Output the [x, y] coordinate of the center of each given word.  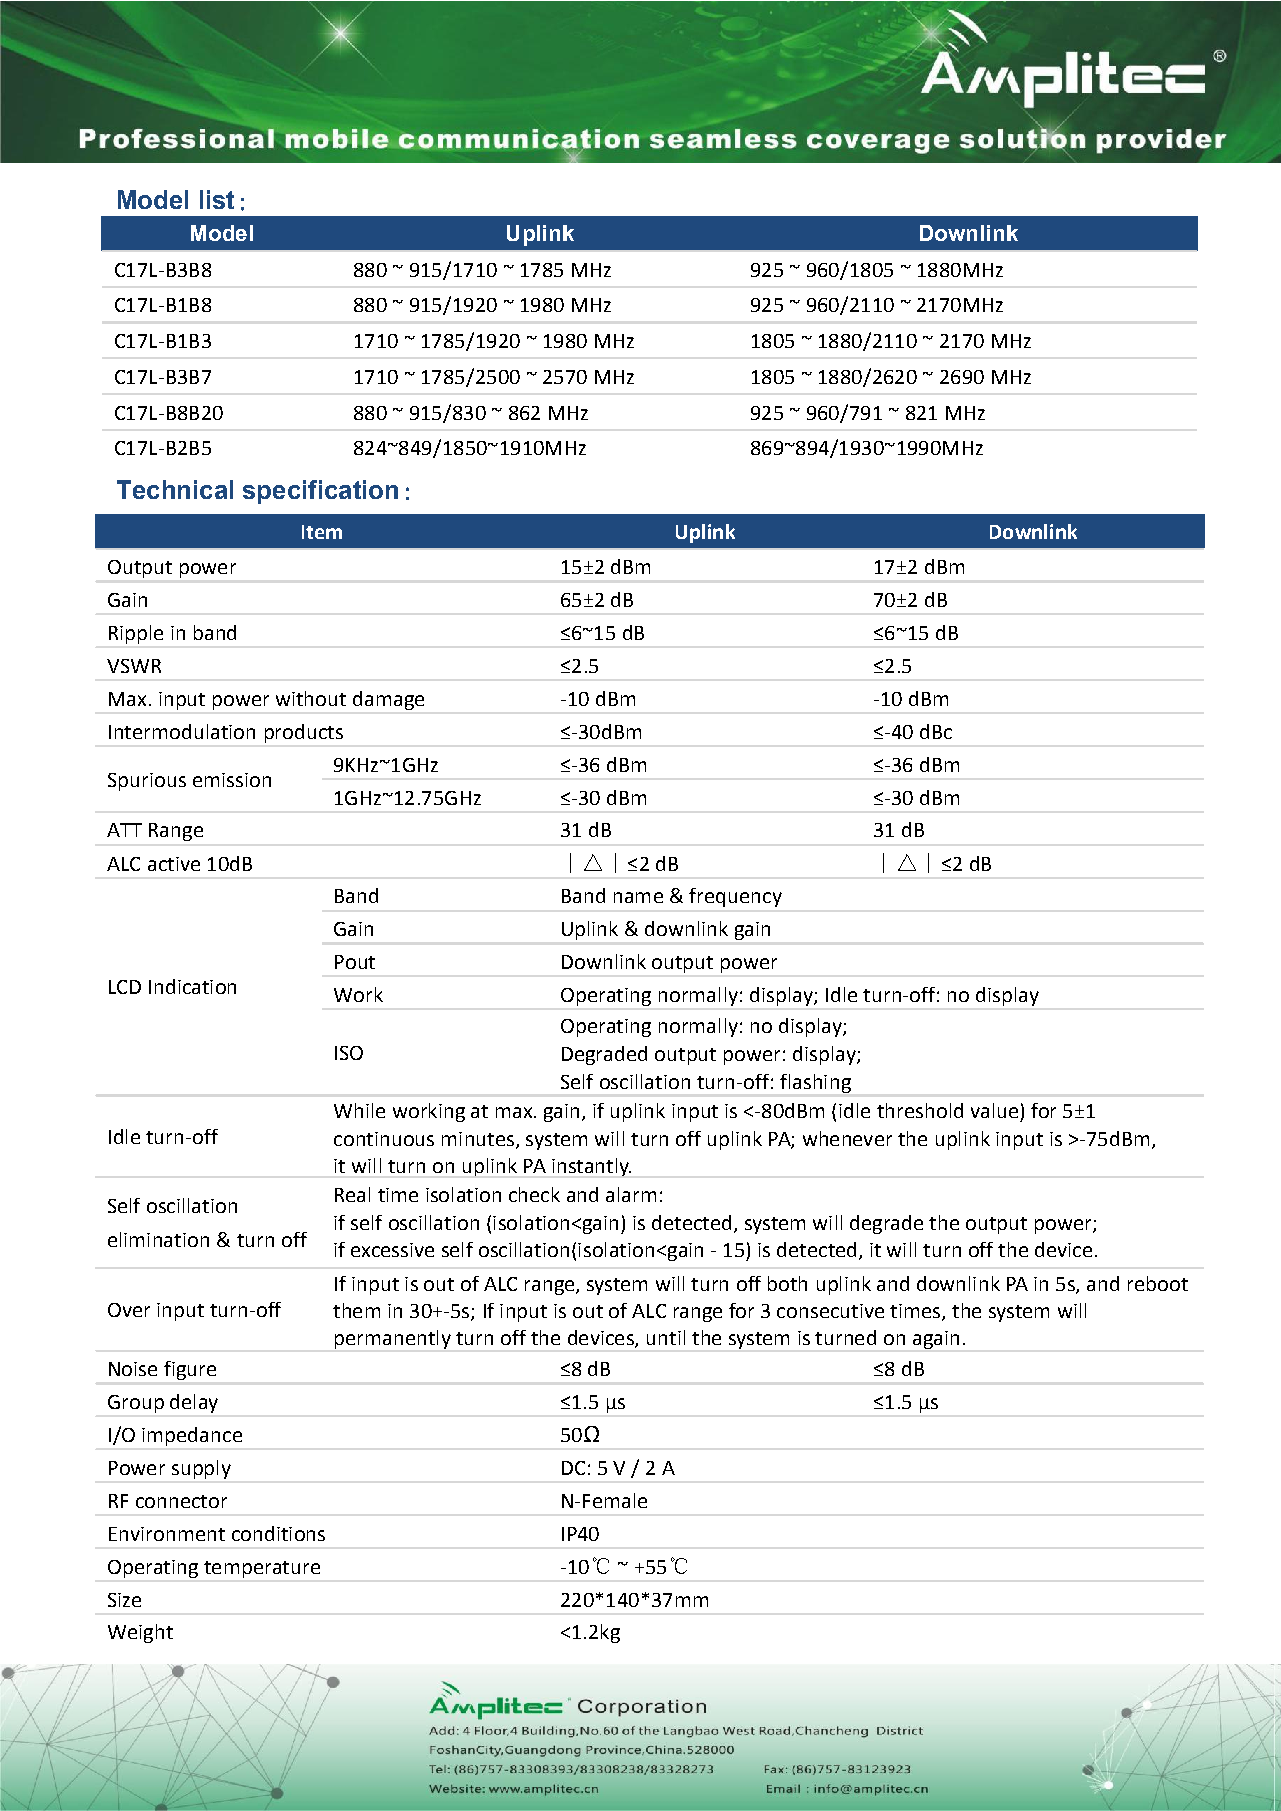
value [994, 1110]
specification [320, 492]
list [217, 199]
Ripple [136, 634]
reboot [1158, 1283]
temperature [262, 1569]
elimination [158, 1239]
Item [322, 532]
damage [388, 700]
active [174, 864]
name [638, 897]
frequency [735, 897]
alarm [631, 1194]
